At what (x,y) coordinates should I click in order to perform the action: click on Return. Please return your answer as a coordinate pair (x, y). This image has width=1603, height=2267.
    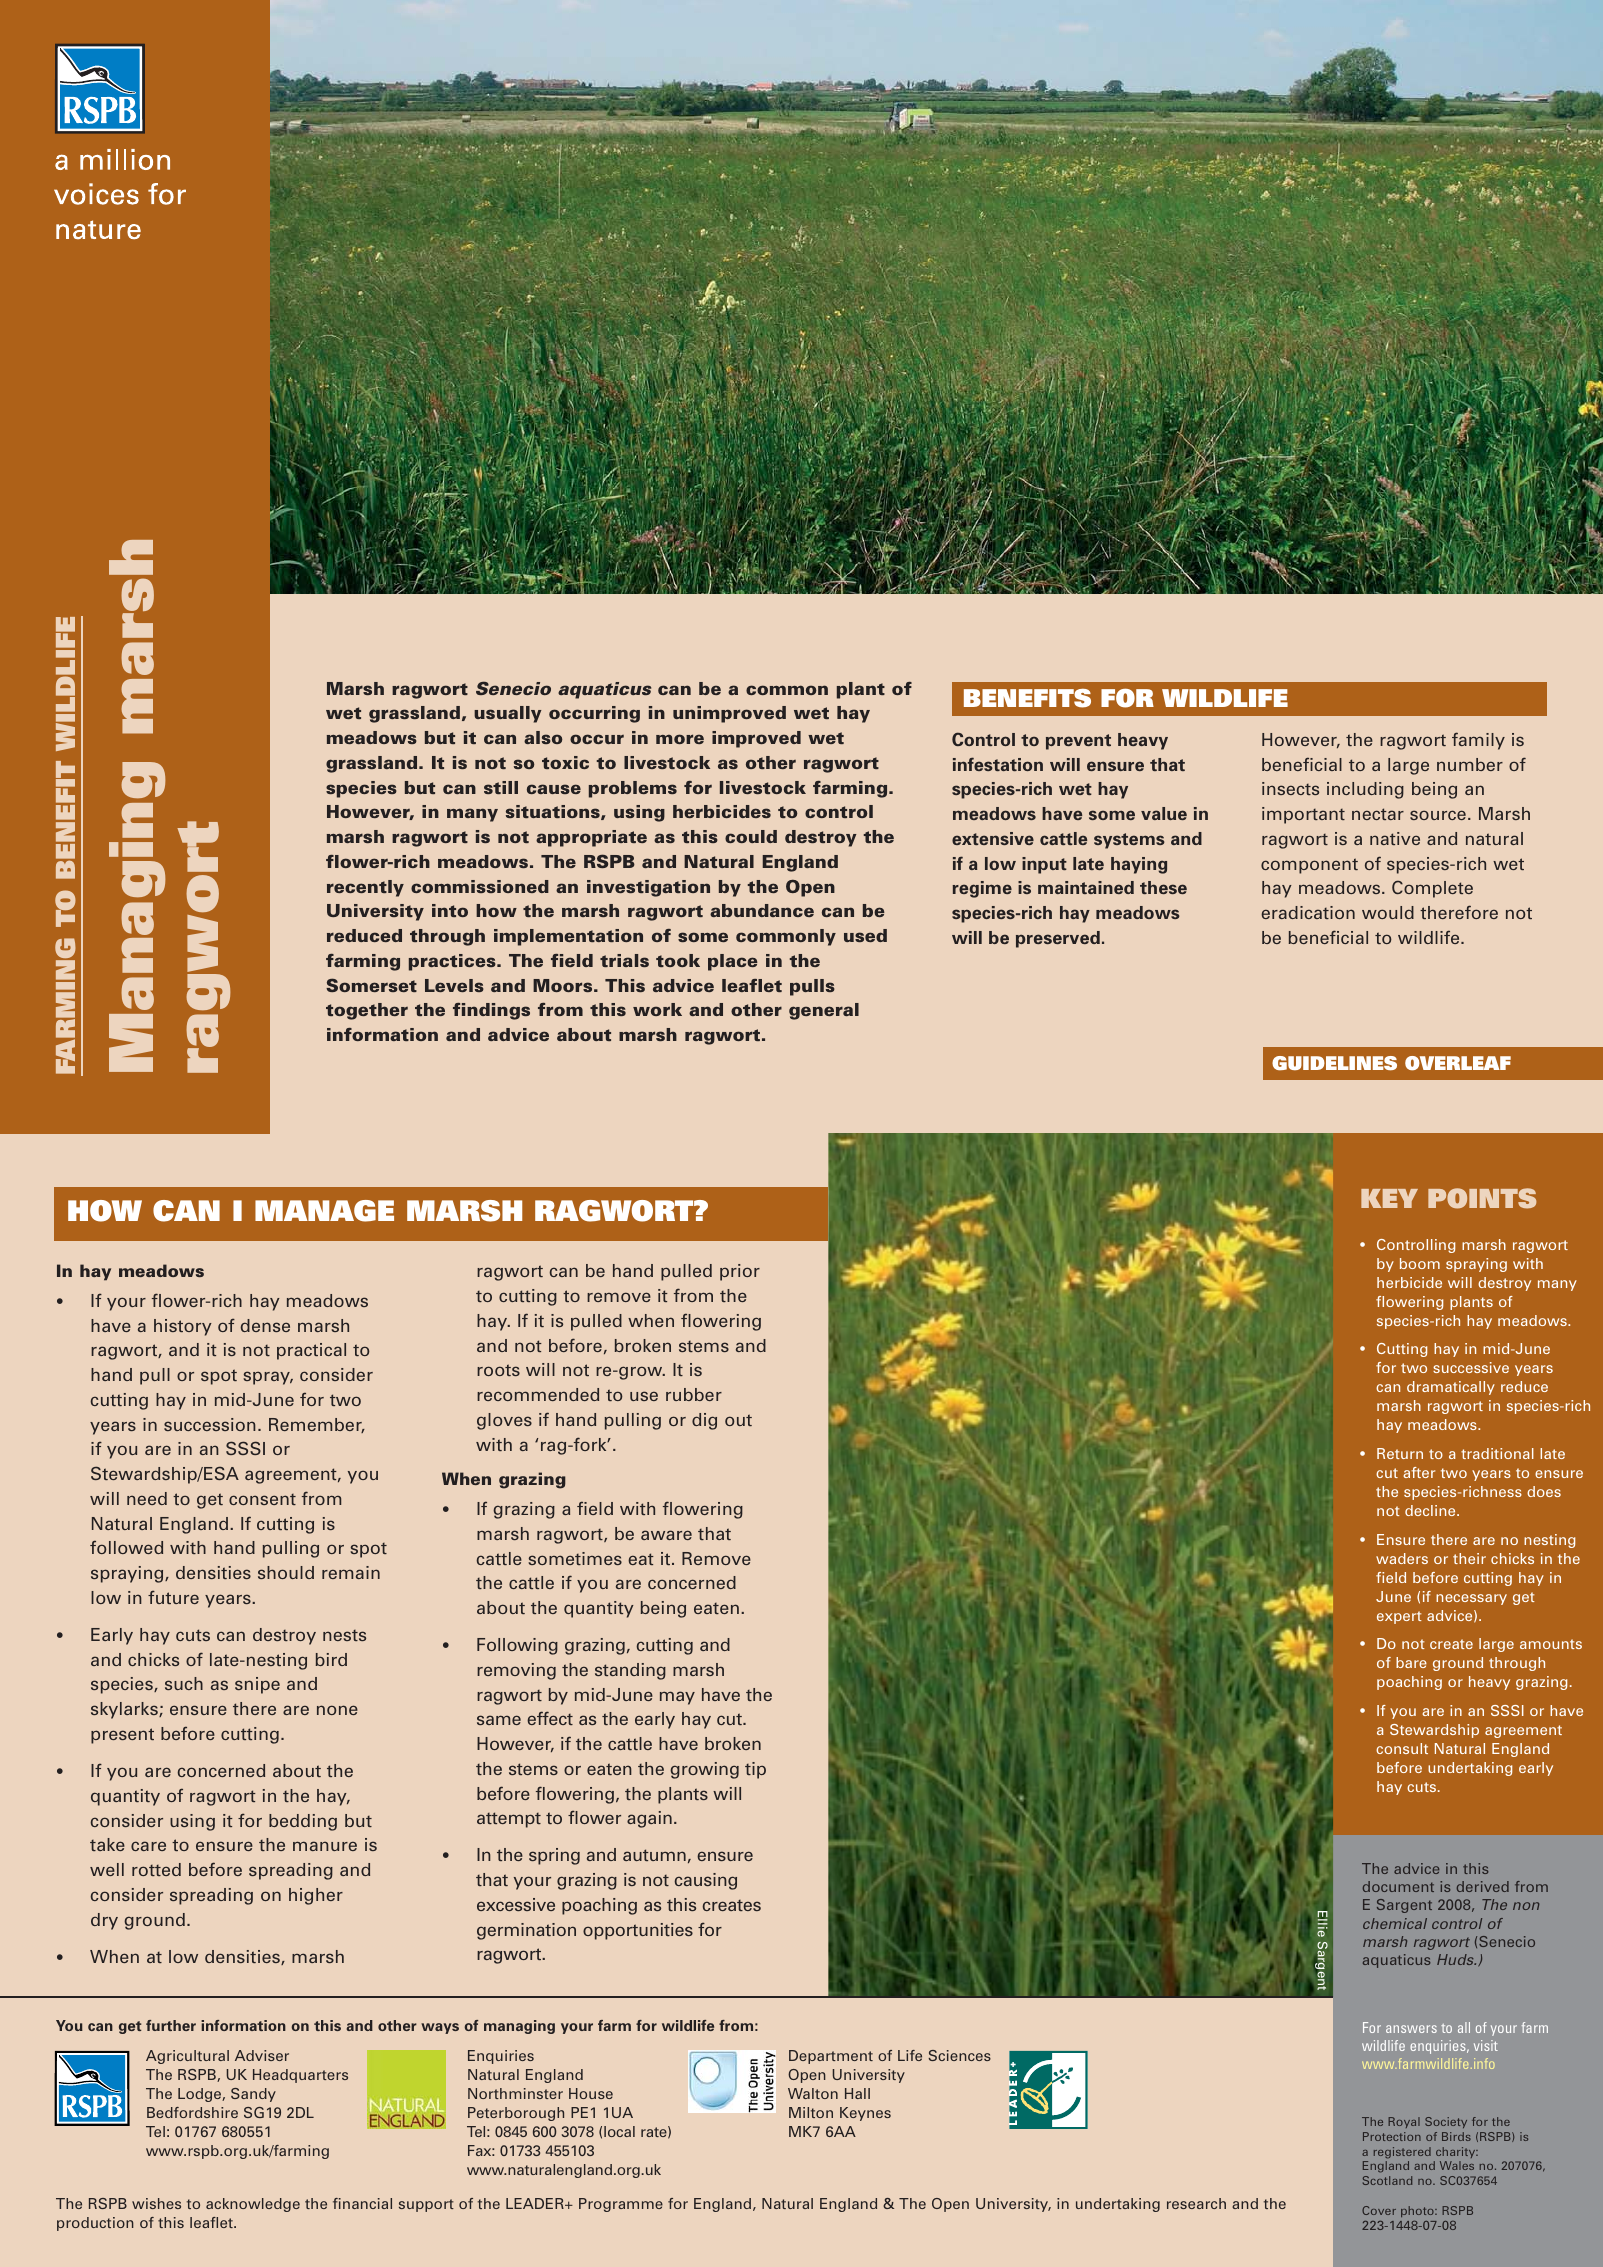
    Looking at the image, I should click on (1400, 1453).
